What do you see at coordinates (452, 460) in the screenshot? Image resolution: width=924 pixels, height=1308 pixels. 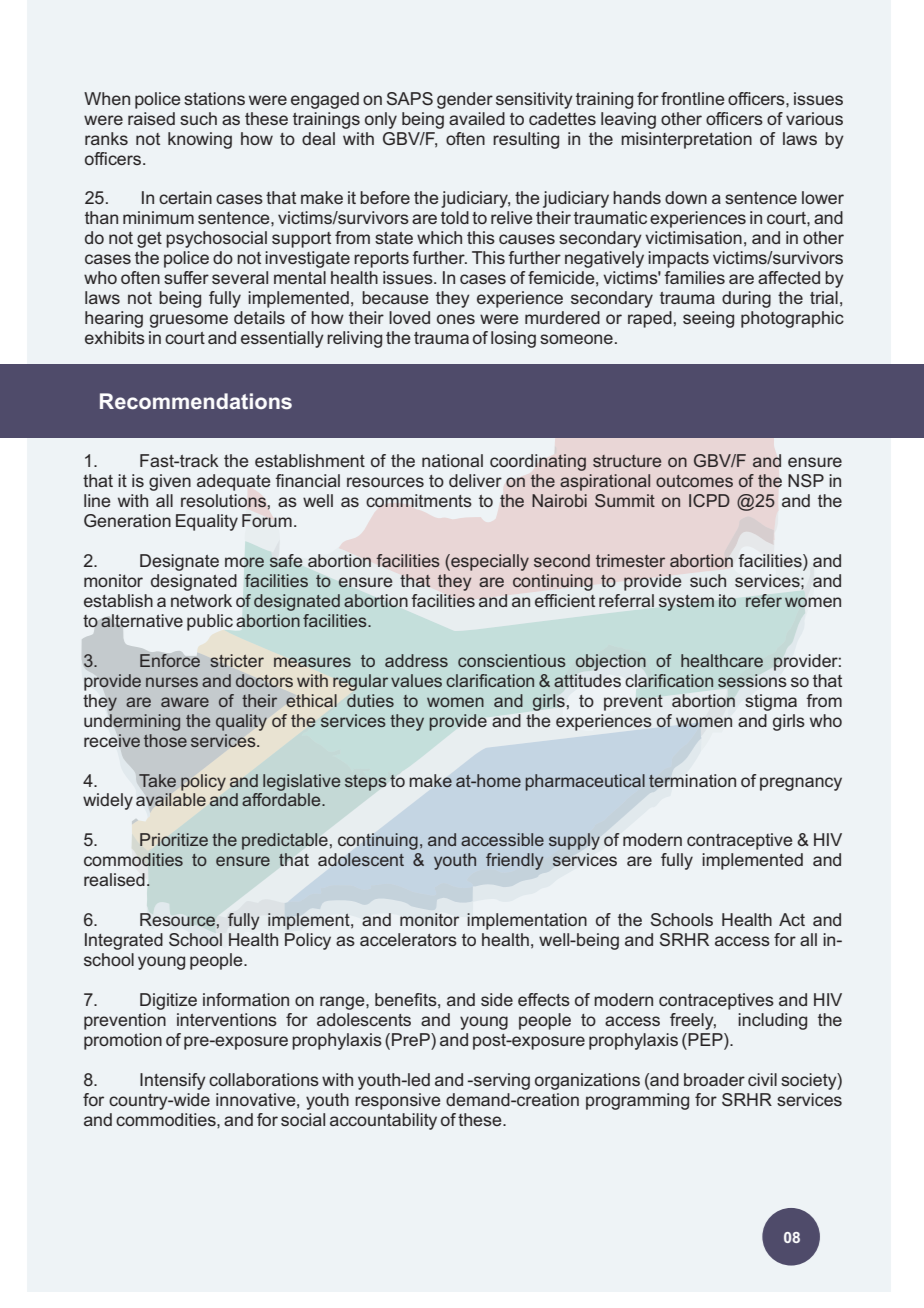 I see `national` at bounding box center [452, 460].
